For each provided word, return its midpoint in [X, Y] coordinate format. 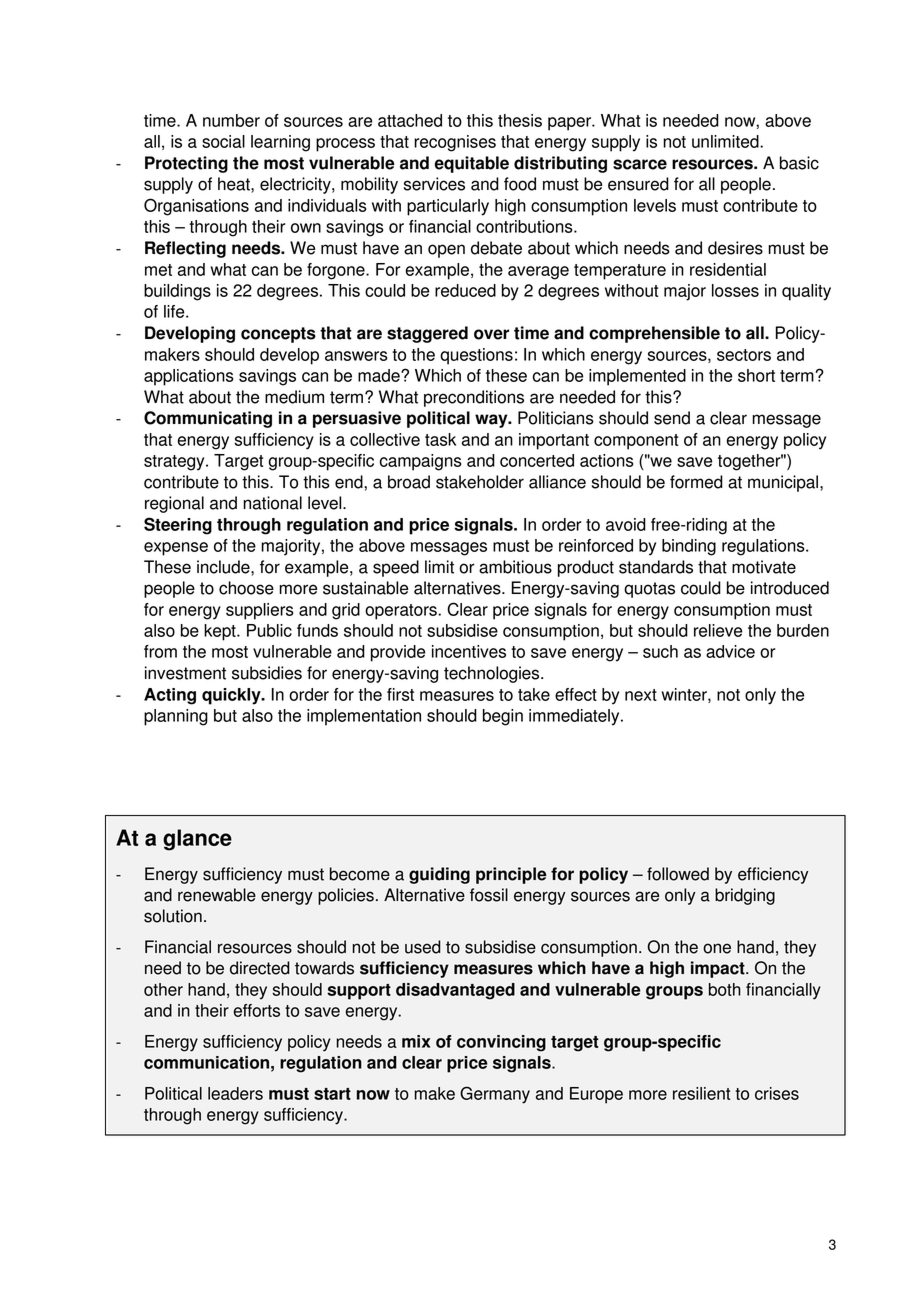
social [223, 141]
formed [696, 482]
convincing [501, 1043]
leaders [235, 1093]
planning [176, 717]
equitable [472, 164]
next [641, 695]
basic [799, 163]
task [440, 439]
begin [503, 717]
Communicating [208, 419]
